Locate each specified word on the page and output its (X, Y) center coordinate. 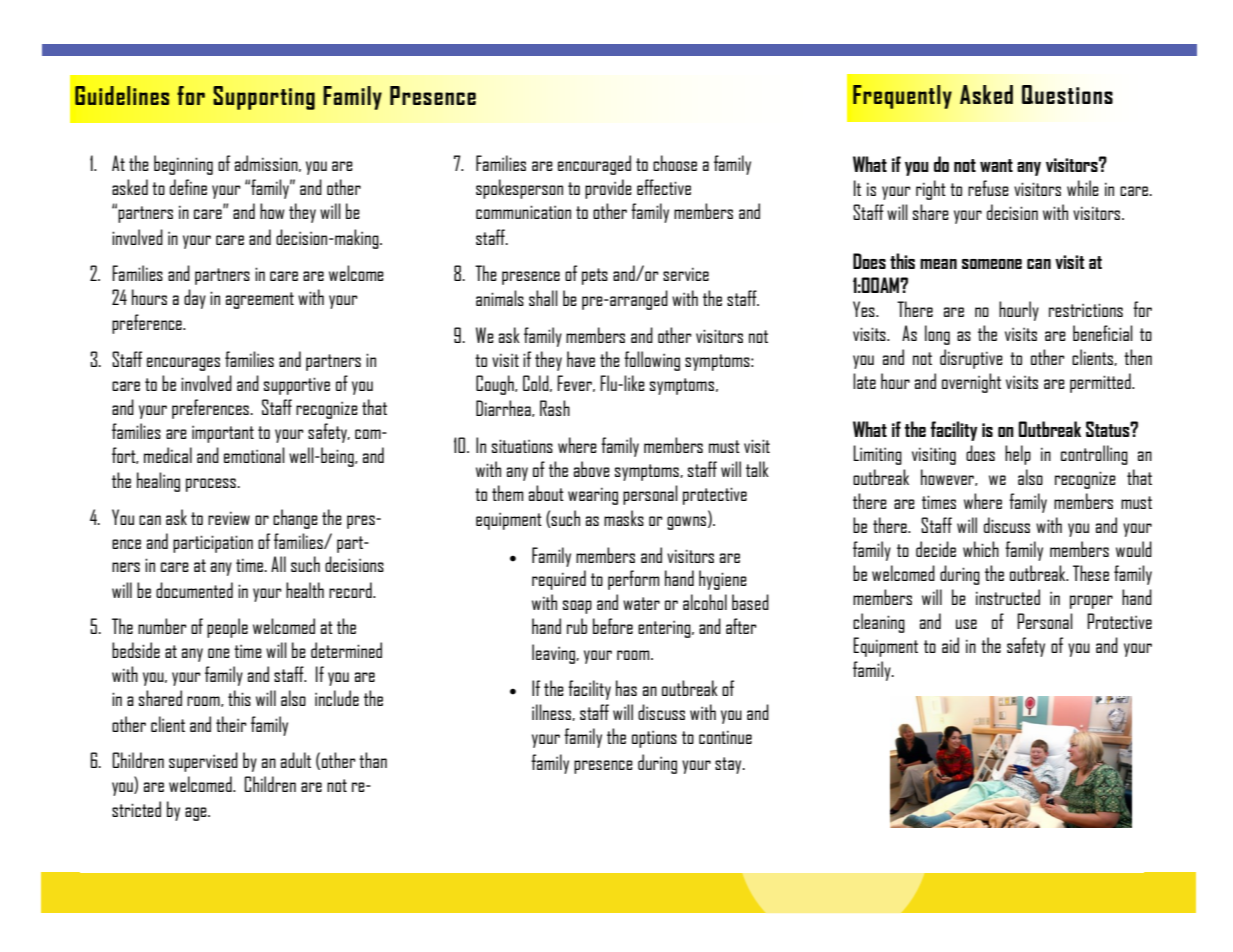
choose (675, 163)
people (227, 628)
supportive (297, 386)
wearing (593, 496)
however (949, 477)
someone (992, 264)
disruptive (971, 359)
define (188, 187)
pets (595, 276)
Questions (1067, 94)
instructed (1008, 597)
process (212, 485)
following (652, 361)
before (613, 626)
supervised (203, 762)
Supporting (264, 98)
